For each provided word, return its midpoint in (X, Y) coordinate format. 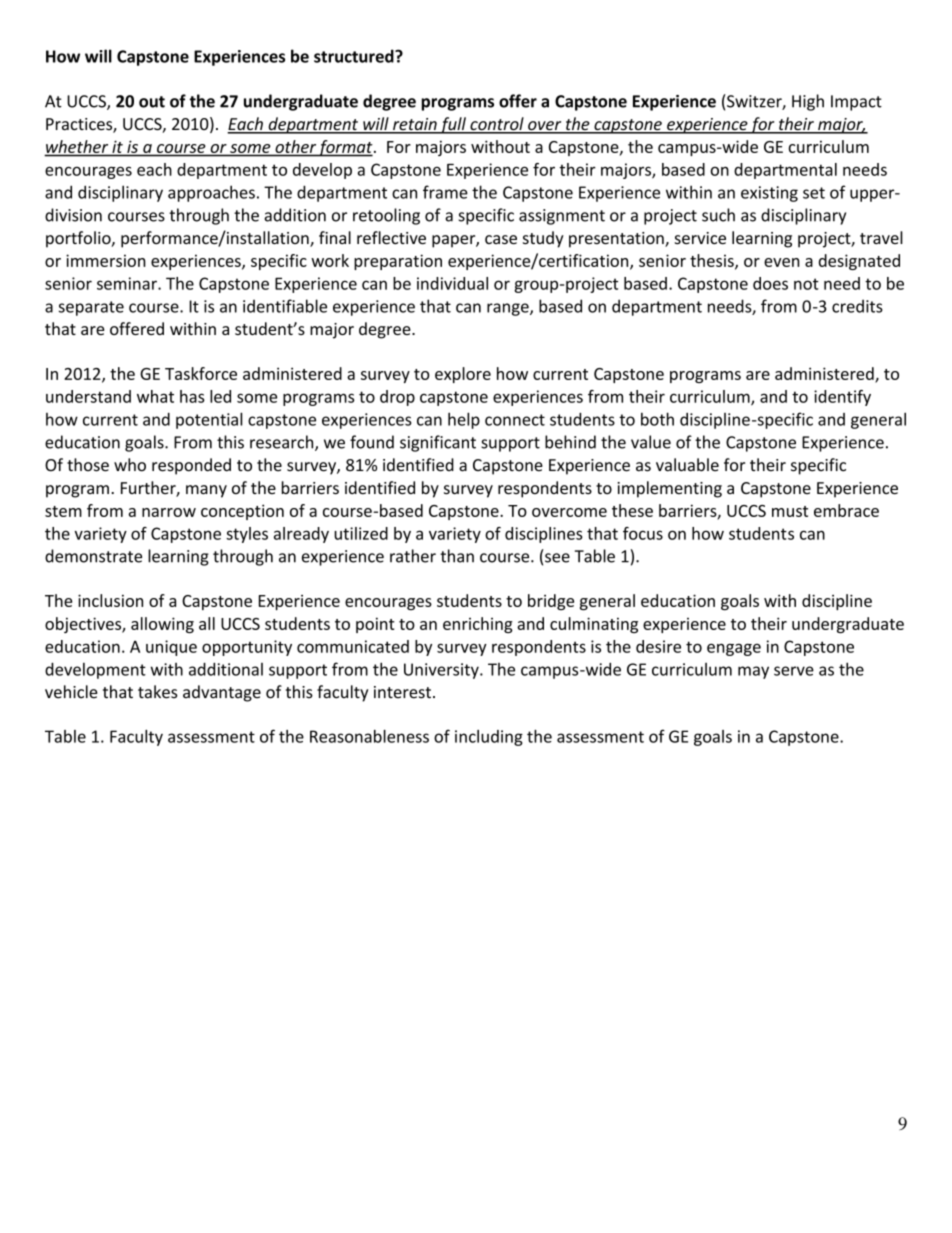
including (489, 738)
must (790, 511)
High (808, 102)
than (457, 556)
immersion (106, 260)
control (497, 125)
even (782, 262)
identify (842, 398)
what (155, 396)
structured (355, 56)
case (501, 239)
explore (463, 375)
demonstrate (93, 556)
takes (158, 692)
